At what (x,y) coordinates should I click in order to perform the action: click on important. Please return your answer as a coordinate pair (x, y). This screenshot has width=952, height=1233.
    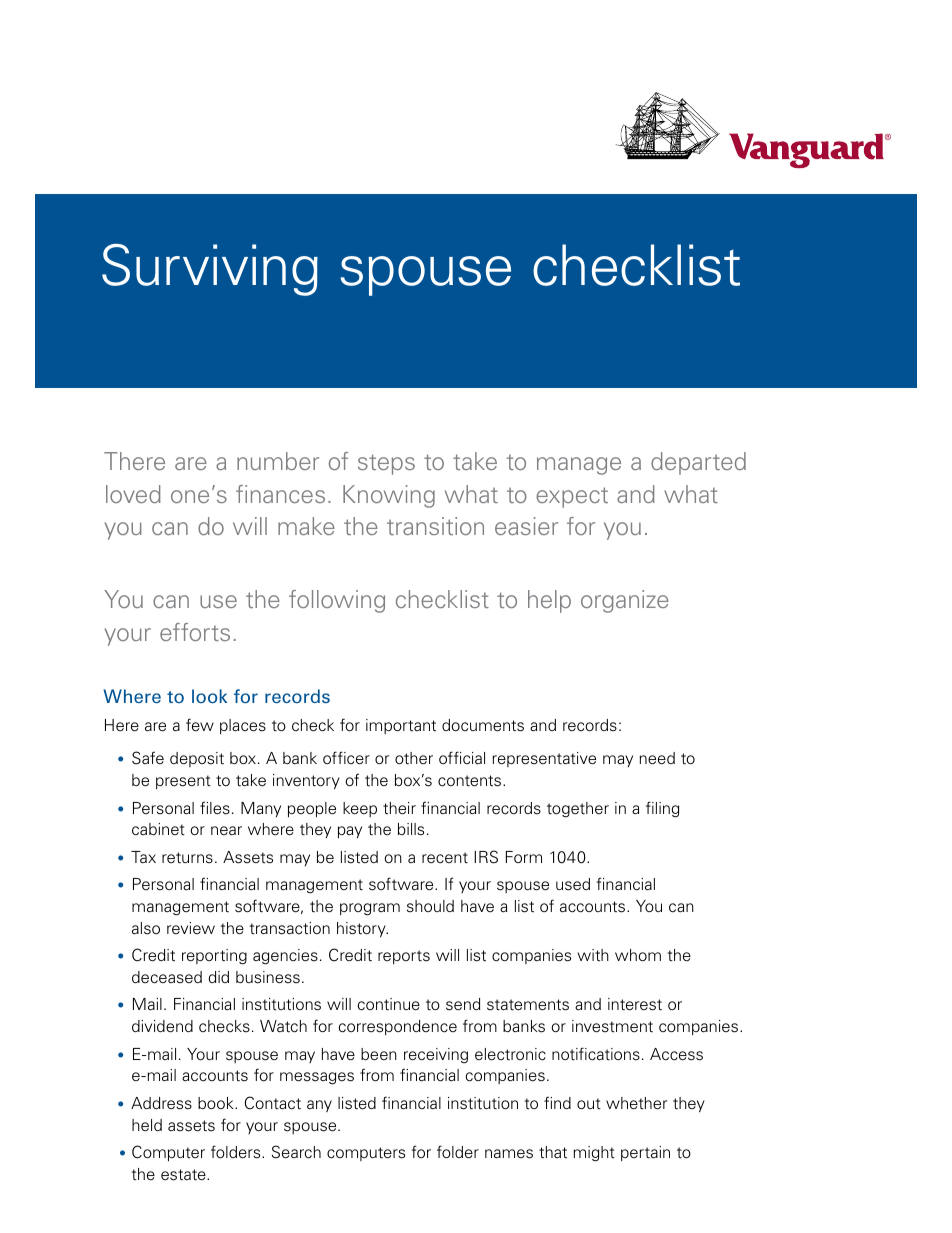
    Looking at the image, I should click on (401, 726).
